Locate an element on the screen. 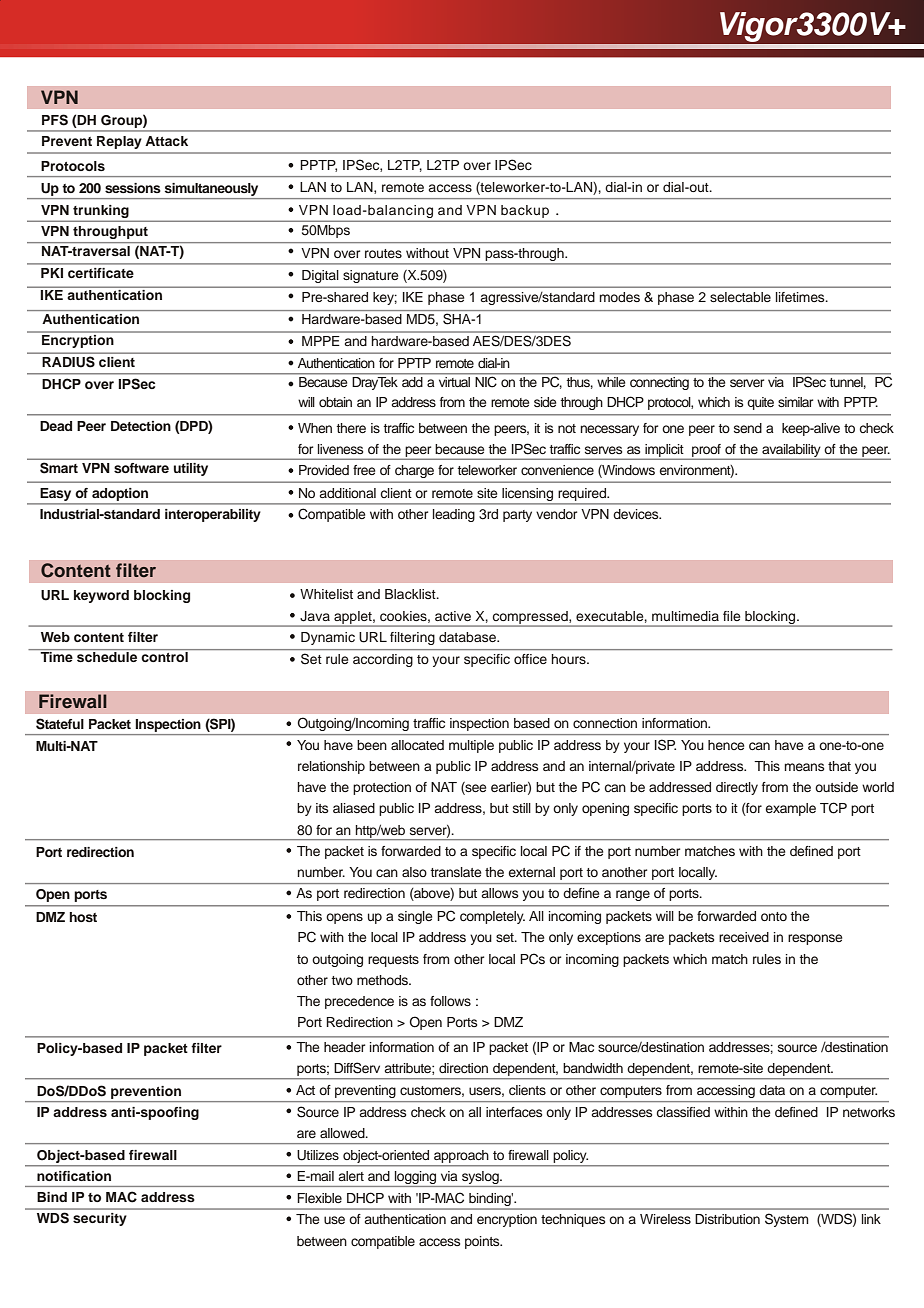 This screenshot has width=924, height=1308. points is located at coordinates (483, 1242).
